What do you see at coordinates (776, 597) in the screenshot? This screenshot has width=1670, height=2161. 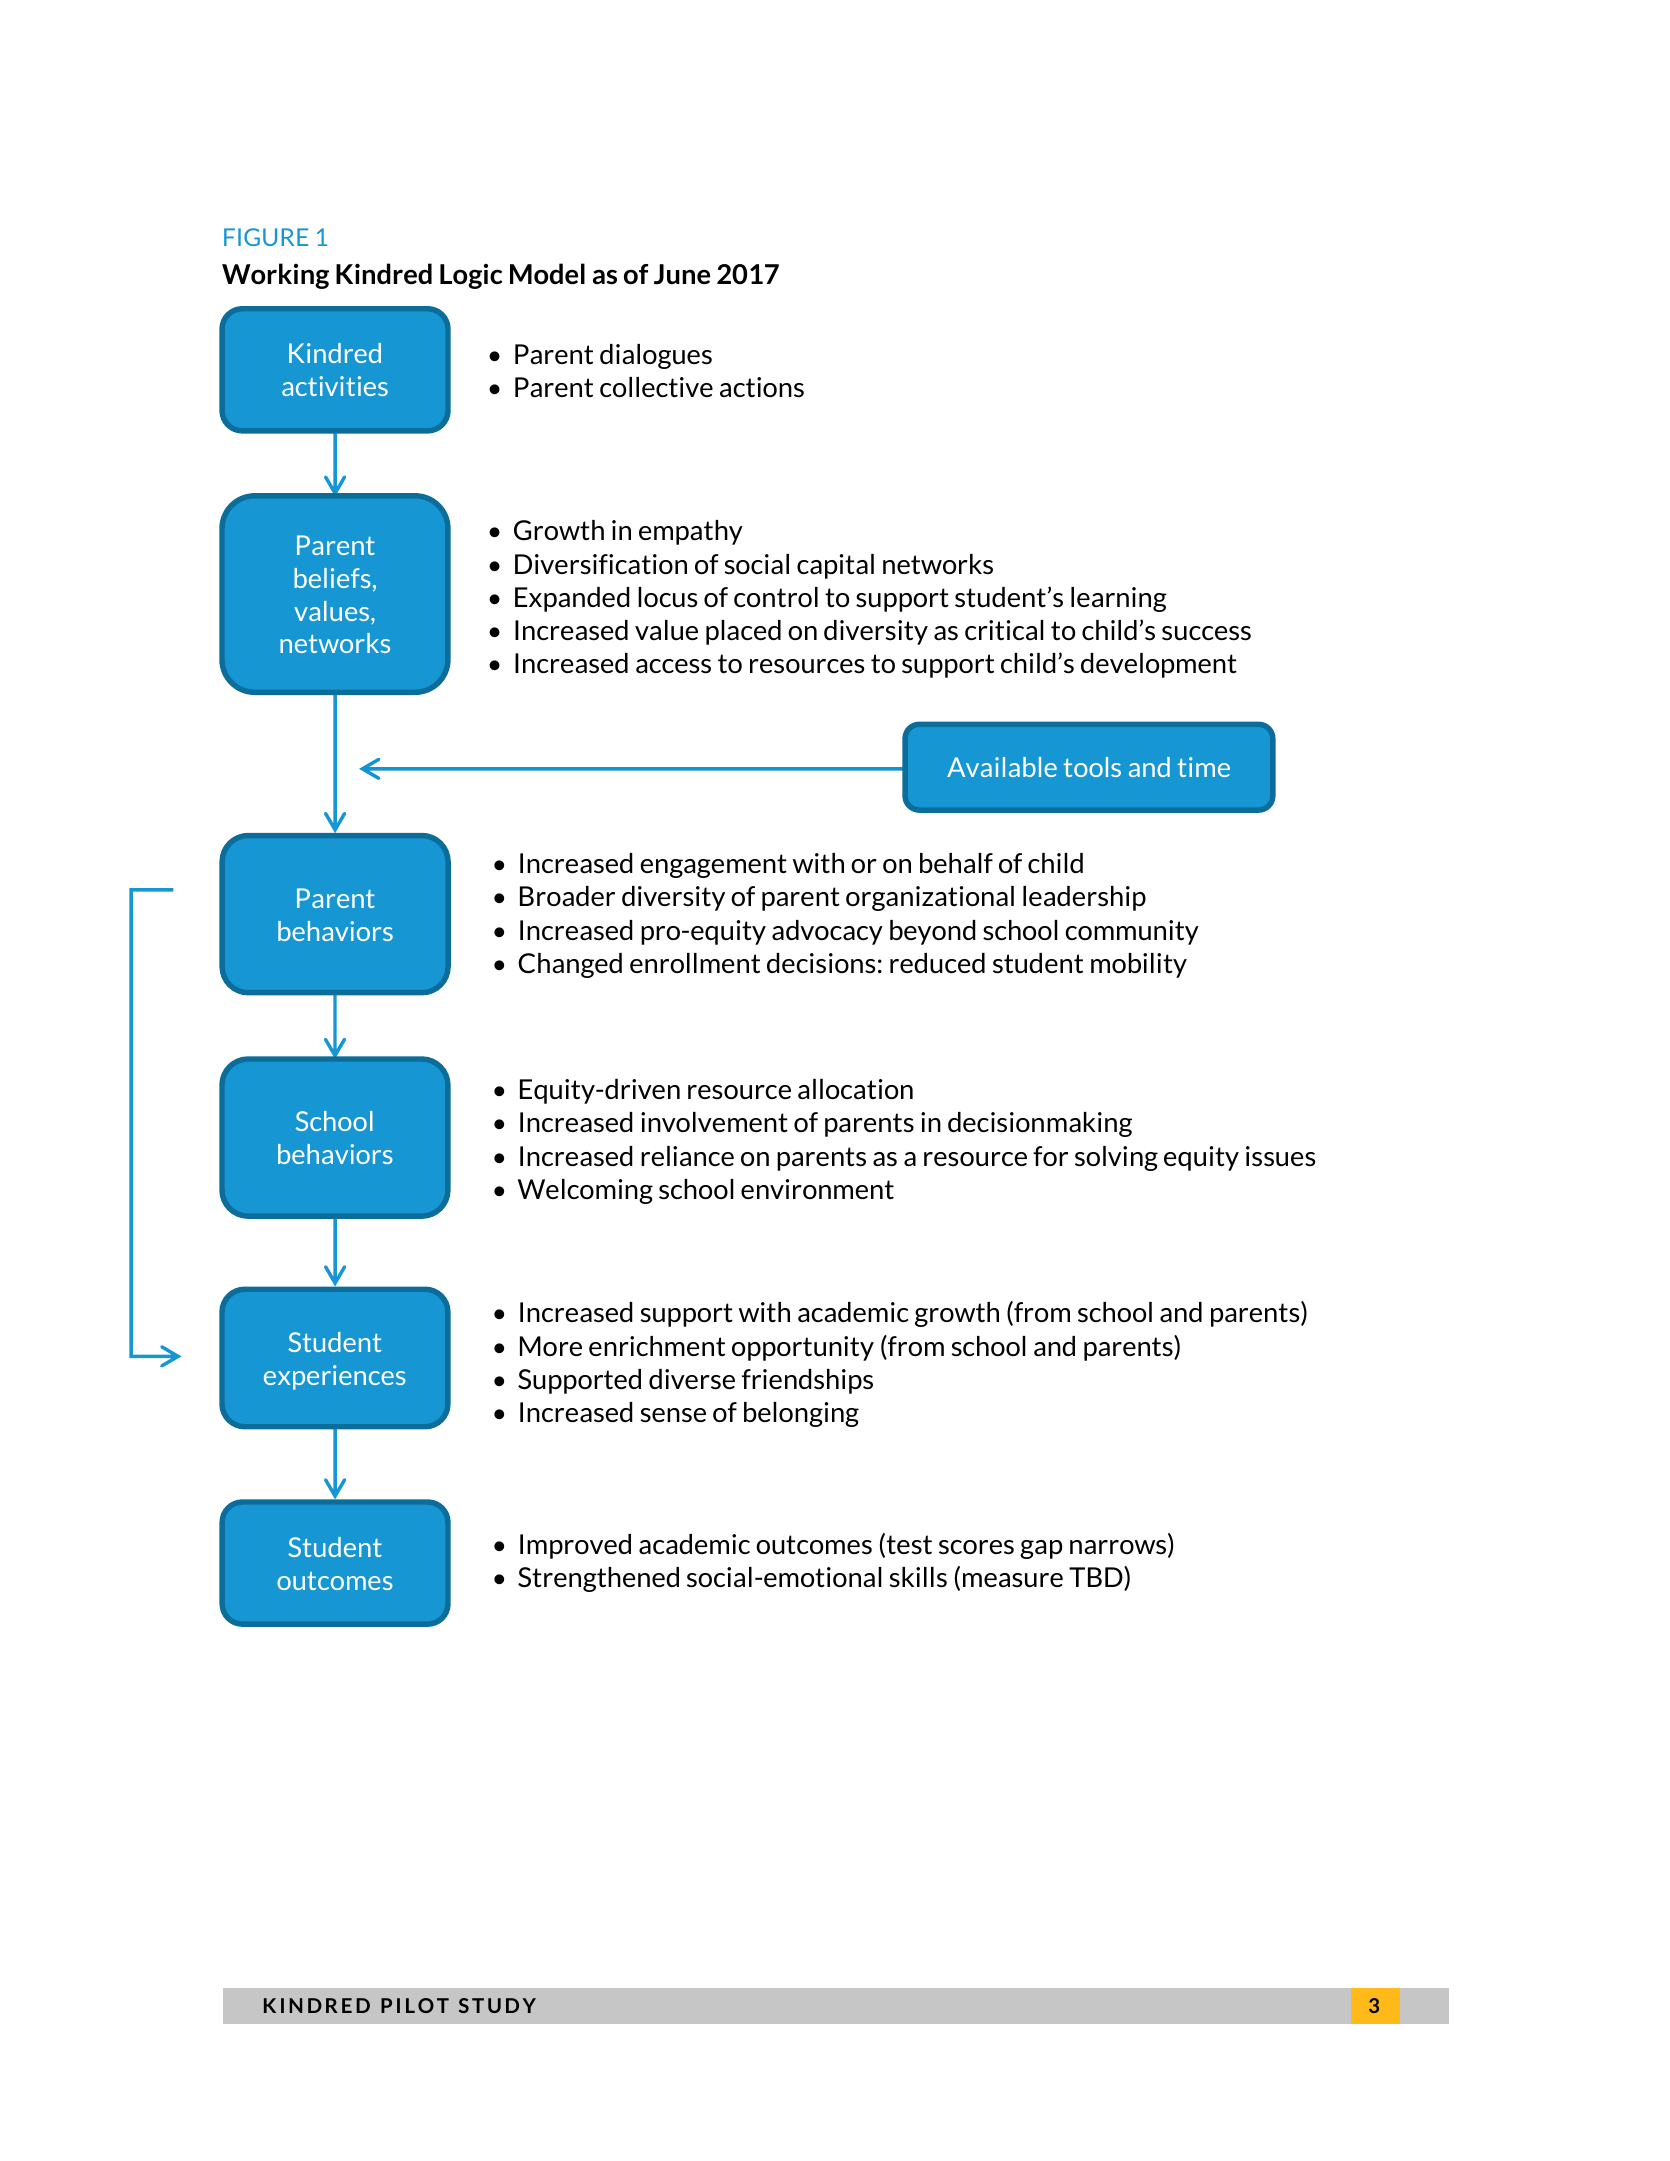 I see `control` at bounding box center [776, 597].
